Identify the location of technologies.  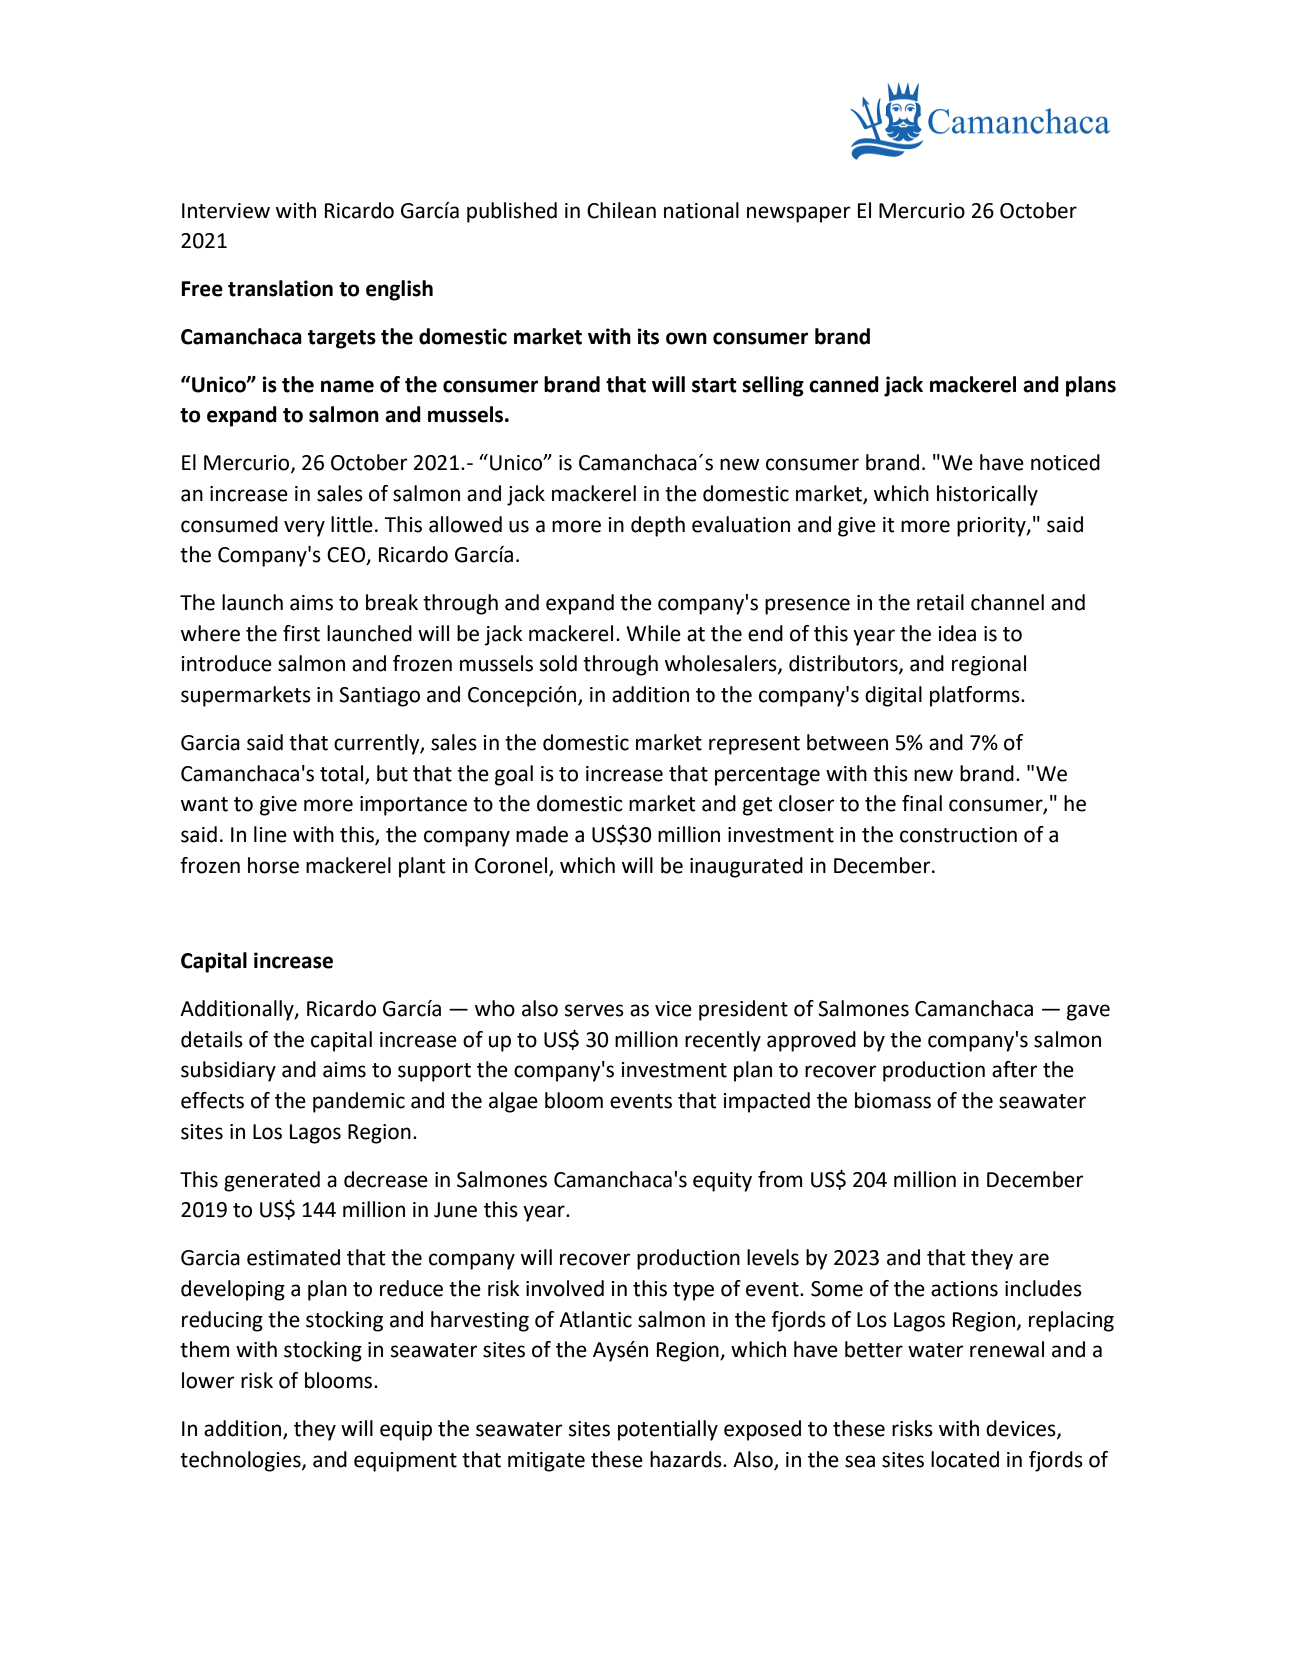
(241, 1461).
